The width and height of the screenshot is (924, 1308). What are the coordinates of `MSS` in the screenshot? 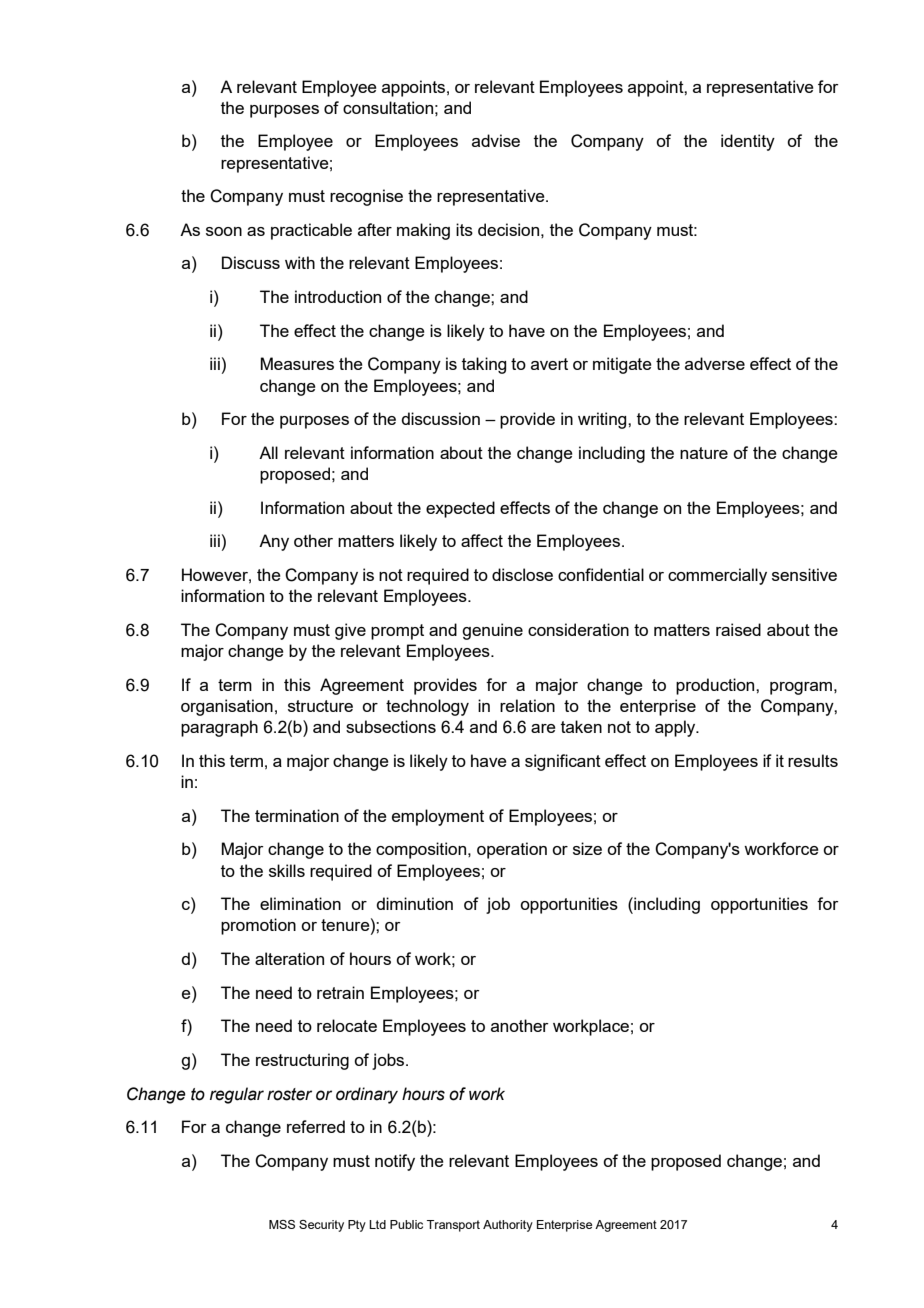 It's located at (282, 1224).
